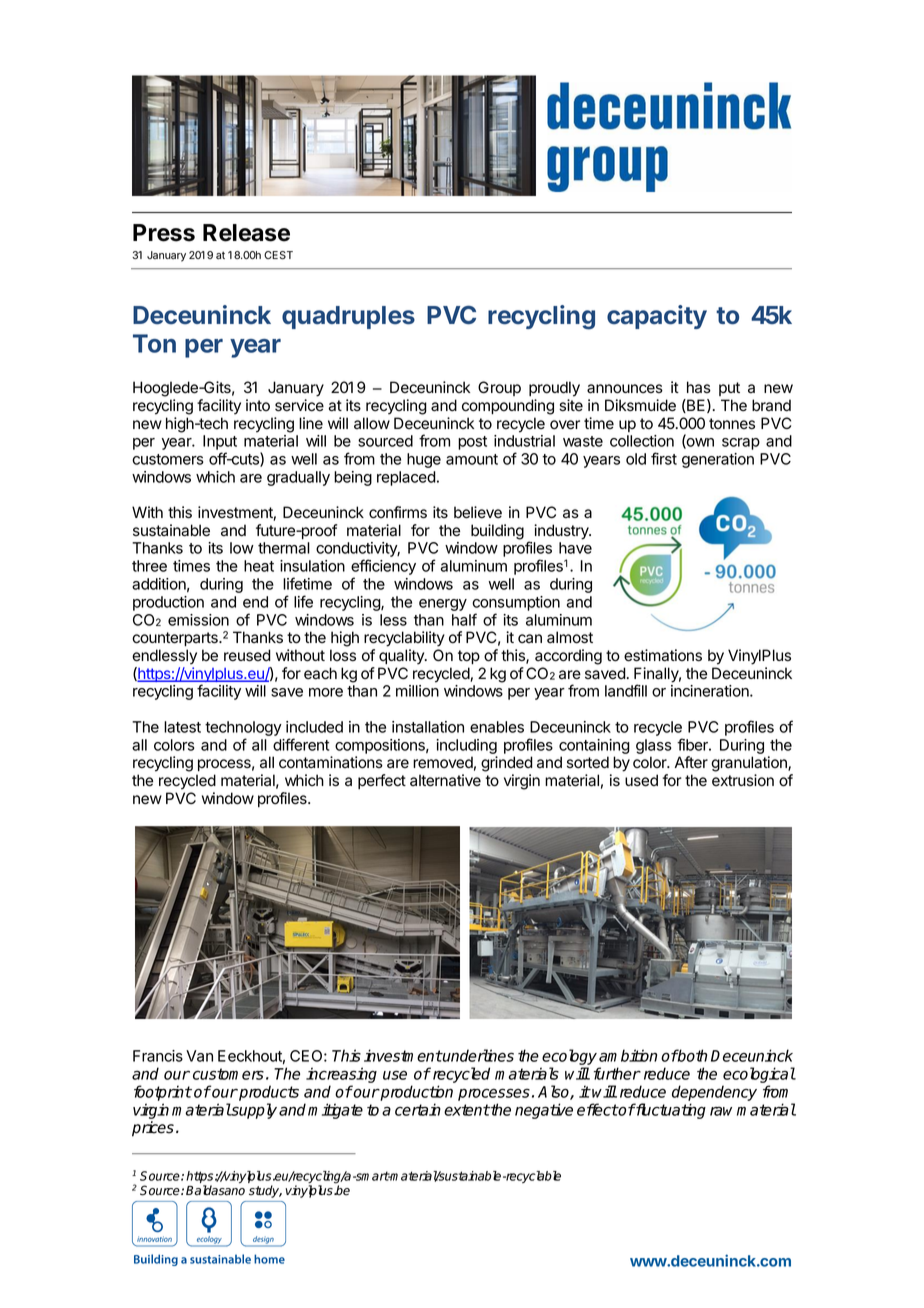 The image size is (924, 1308). Describe the element at coordinates (657, 317) in the screenshot. I see `capacity` at that location.
